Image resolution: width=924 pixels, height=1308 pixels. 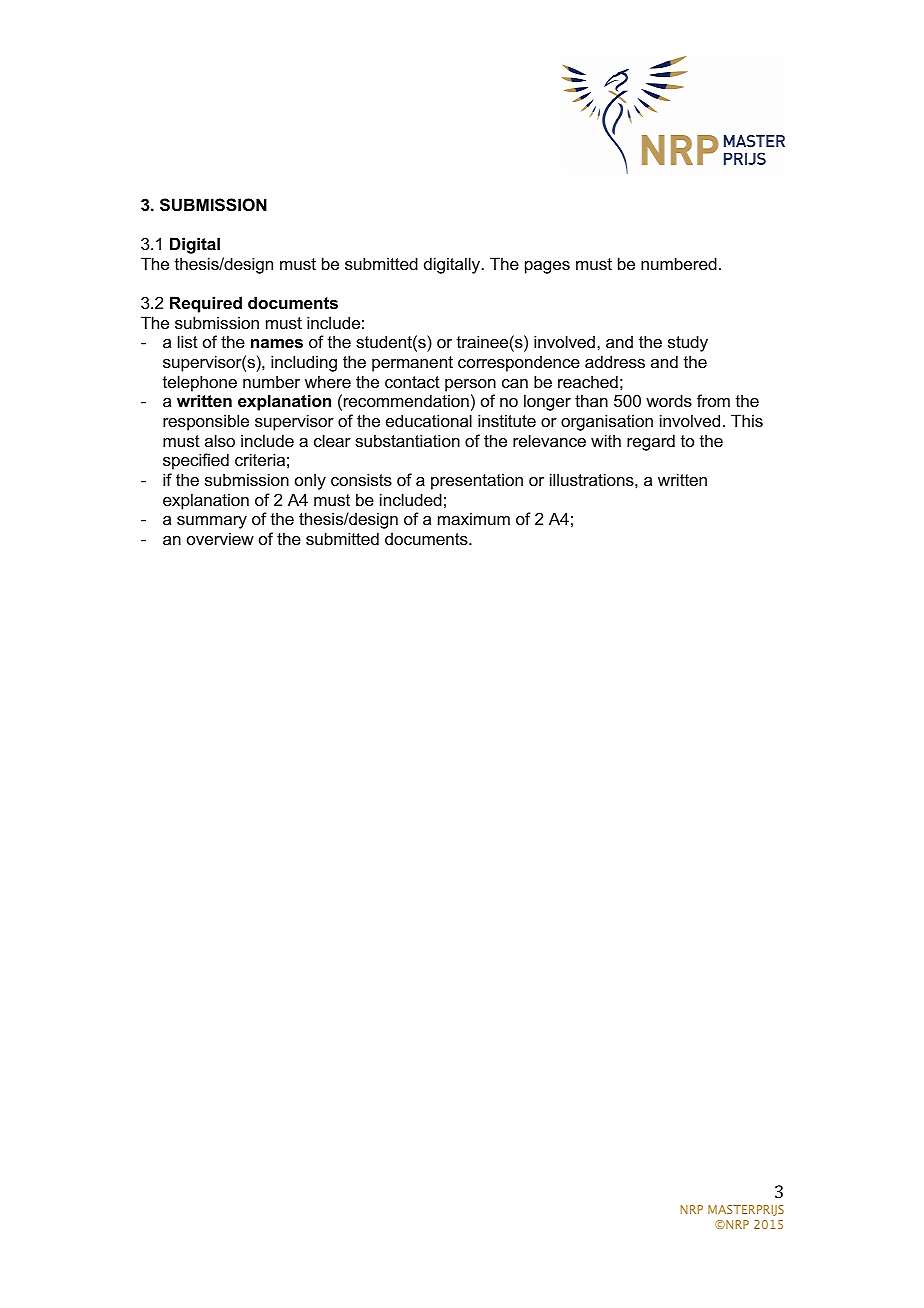 What do you see at coordinates (206, 422) in the image?
I see `responsible` at bounding box center [206, 422].
